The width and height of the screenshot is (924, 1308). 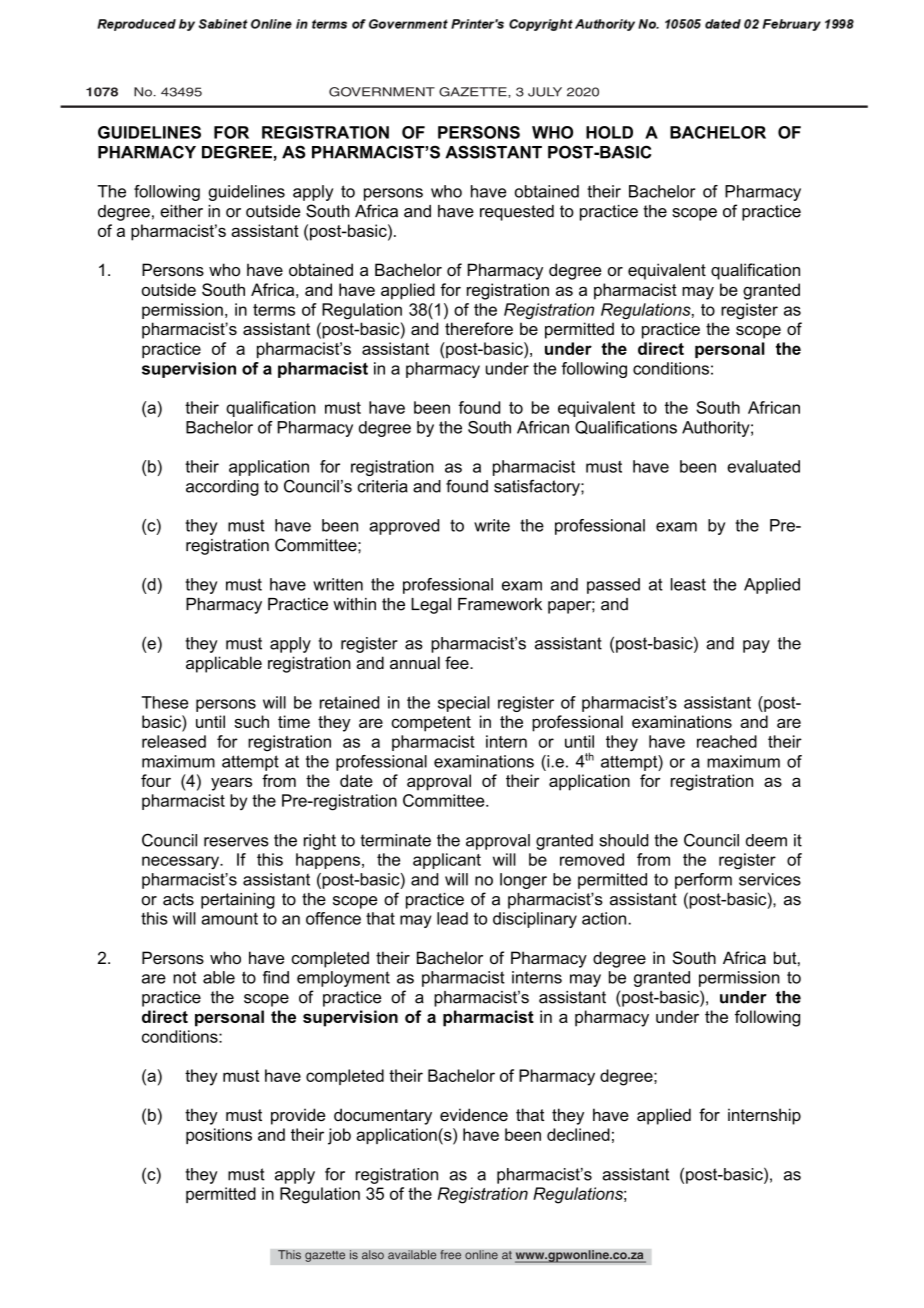 I want to click on action, so click(x=605, y=918).
